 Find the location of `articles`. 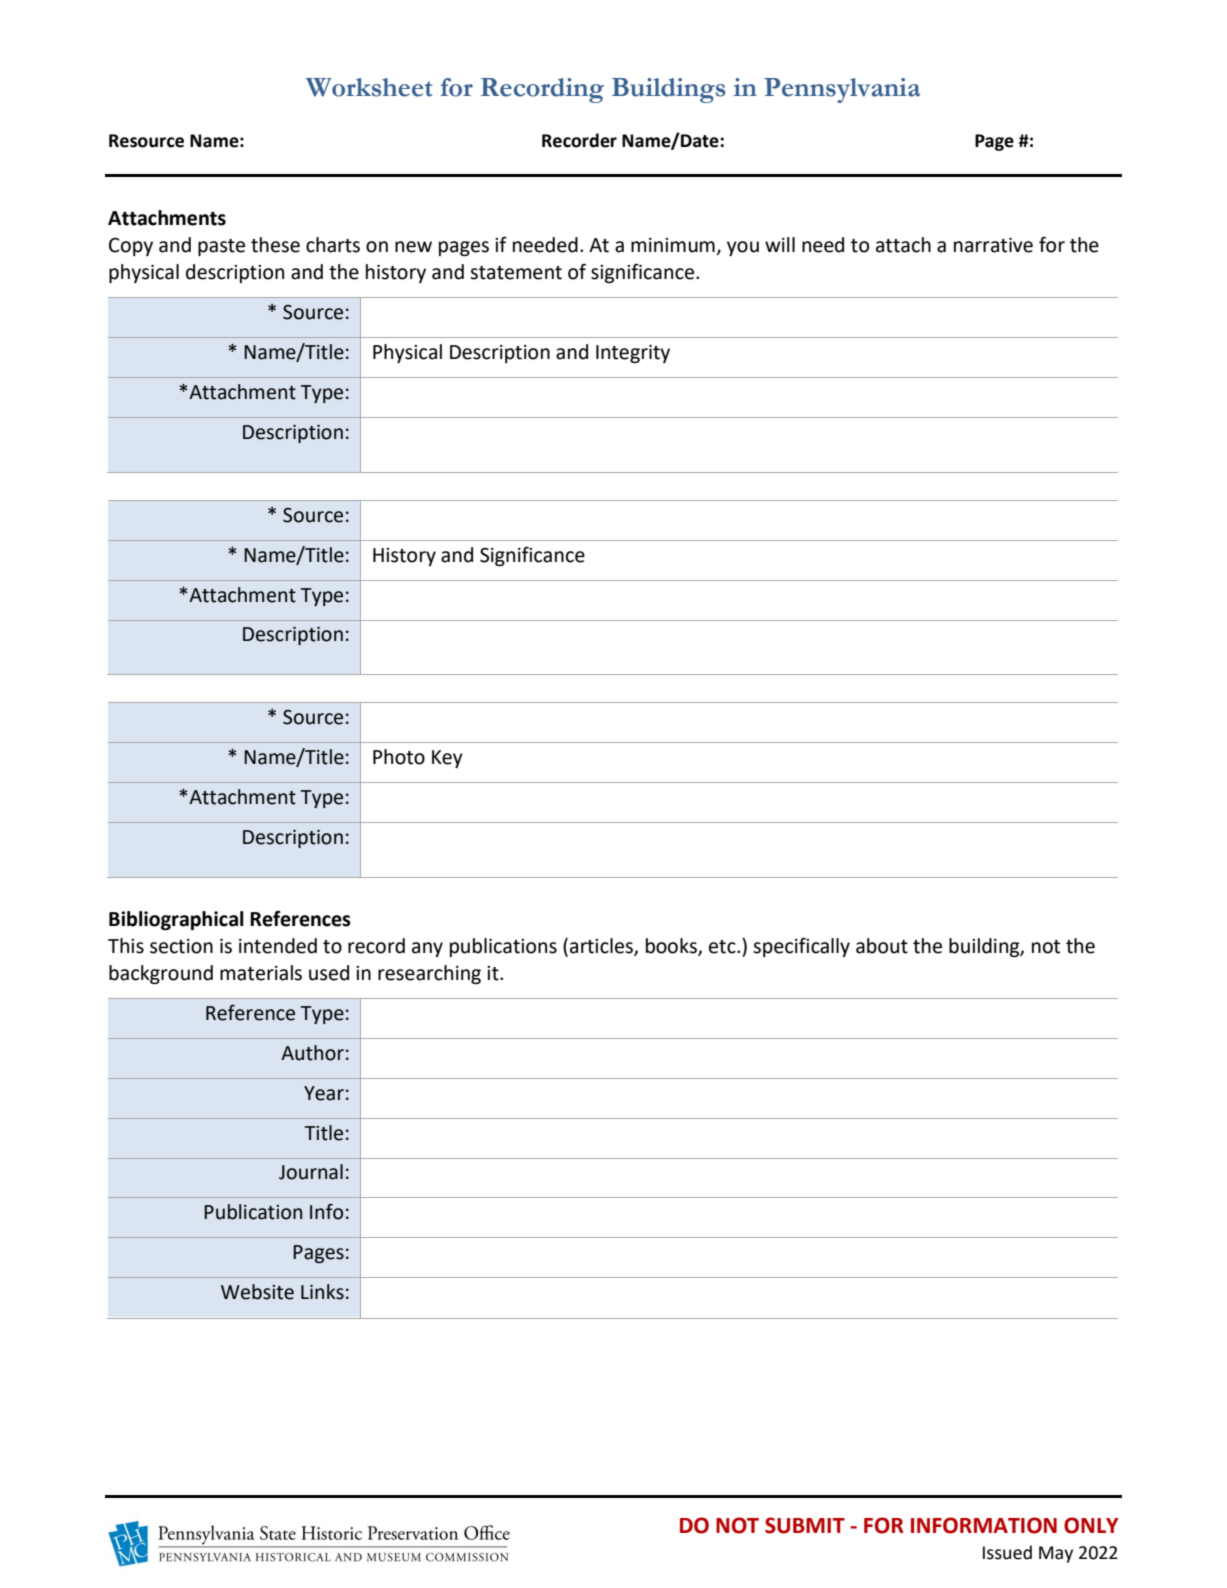

articles is located at coordinates (602, 946).
